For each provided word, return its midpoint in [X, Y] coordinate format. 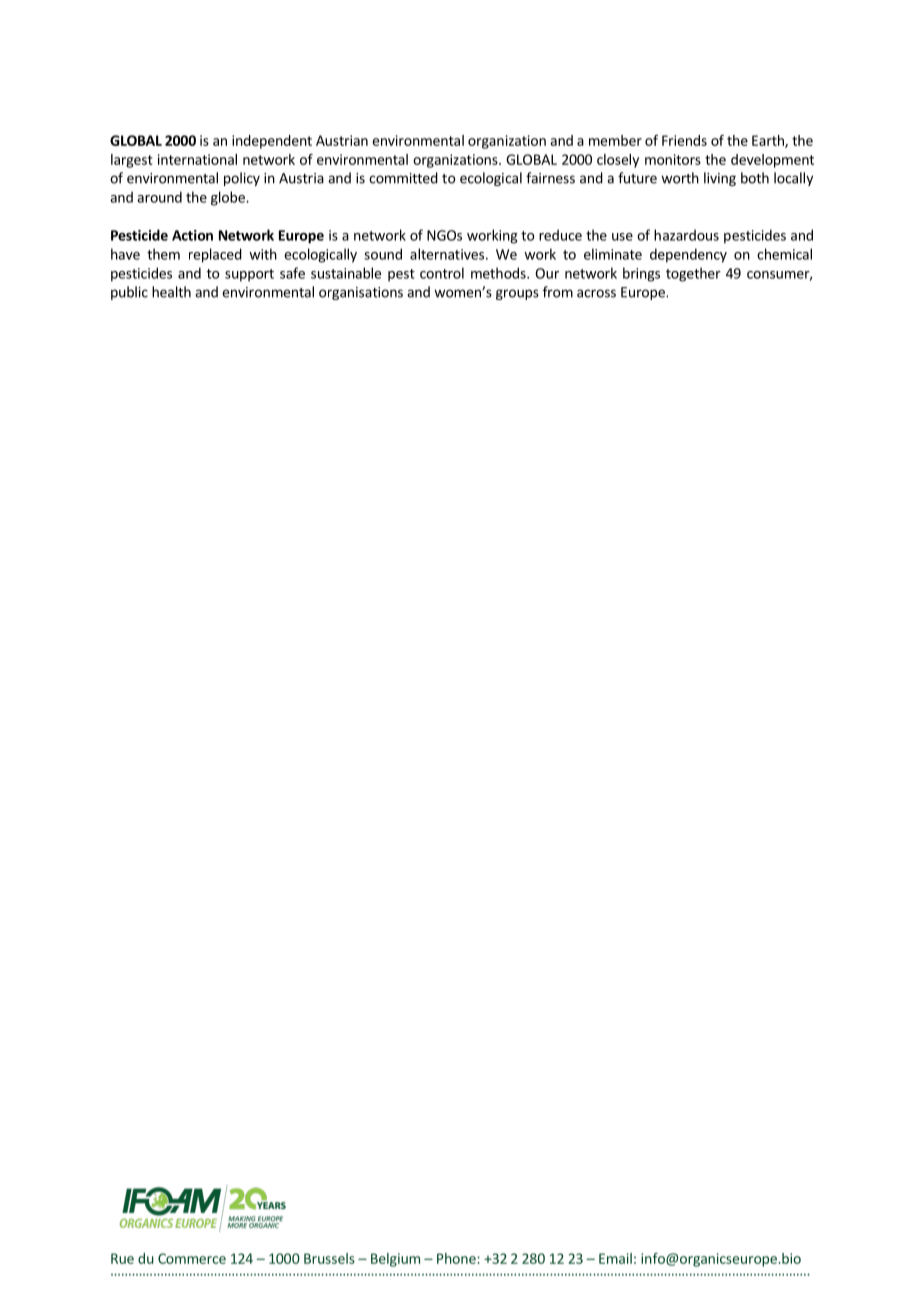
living [720, 179]
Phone [457, 1258]
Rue [122, 1258]
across [596, 293]
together [693, 274]
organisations [361, 293]
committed [403, 178]
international [197, 159]
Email [615, 1258]
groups [517, 294]
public [129, 293]
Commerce [192, 1258]
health [171, 292]
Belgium [395, 1260]
